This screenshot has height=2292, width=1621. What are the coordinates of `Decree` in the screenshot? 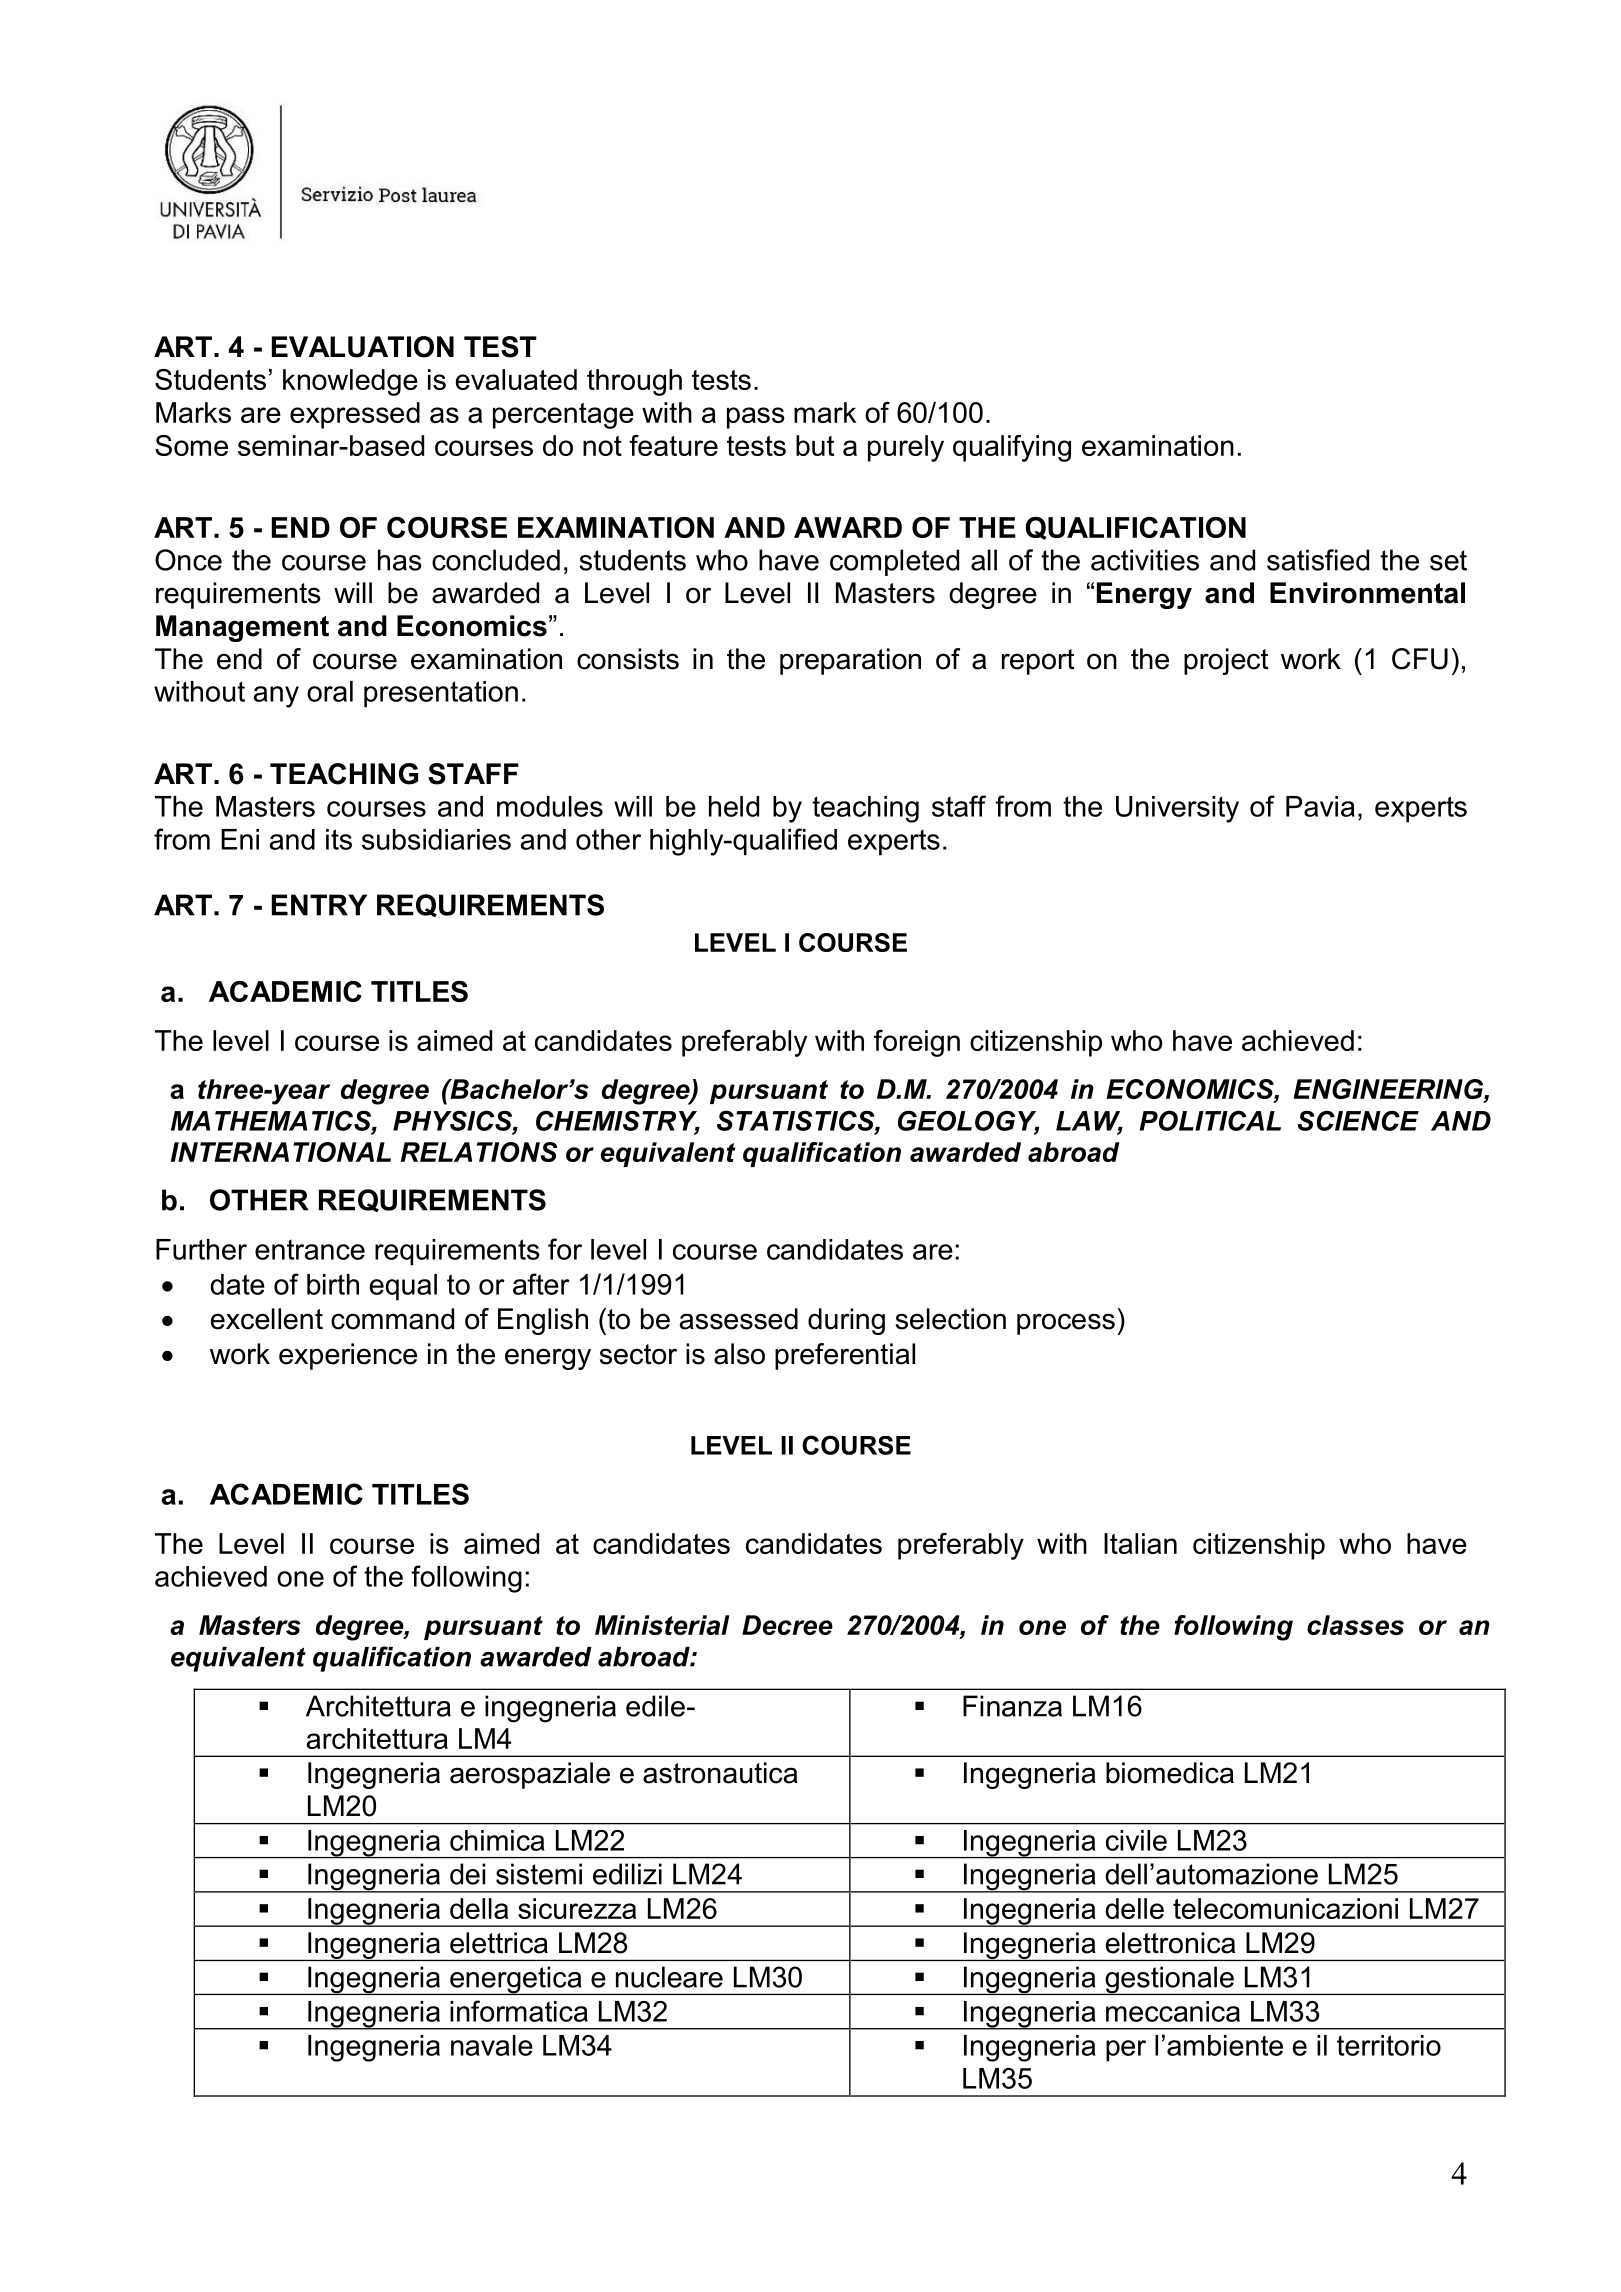 It's located at (787, 1625).
